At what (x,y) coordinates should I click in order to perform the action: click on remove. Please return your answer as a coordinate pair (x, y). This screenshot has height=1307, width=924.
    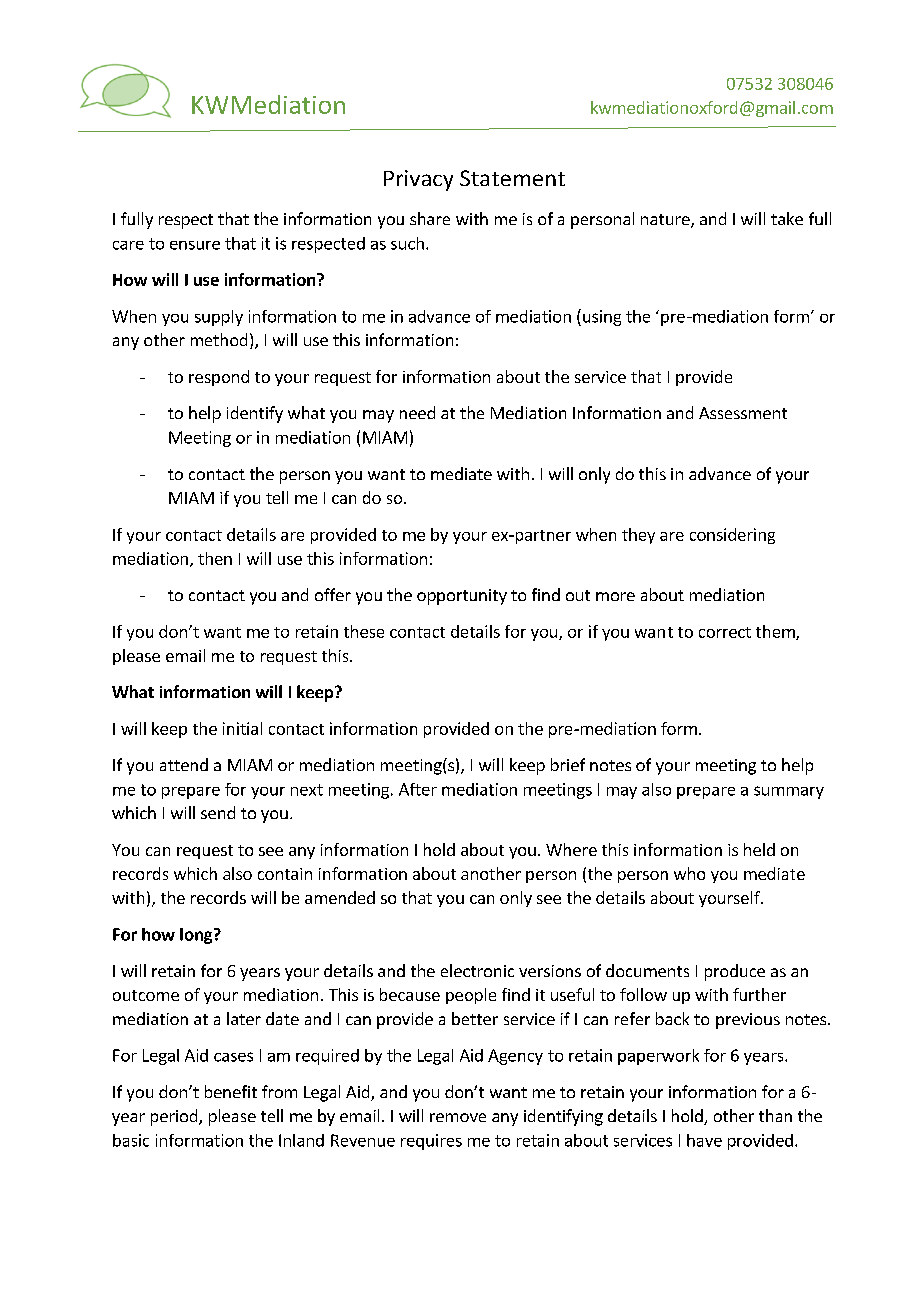
    Looking at the image, I should click on (458, 1117).
